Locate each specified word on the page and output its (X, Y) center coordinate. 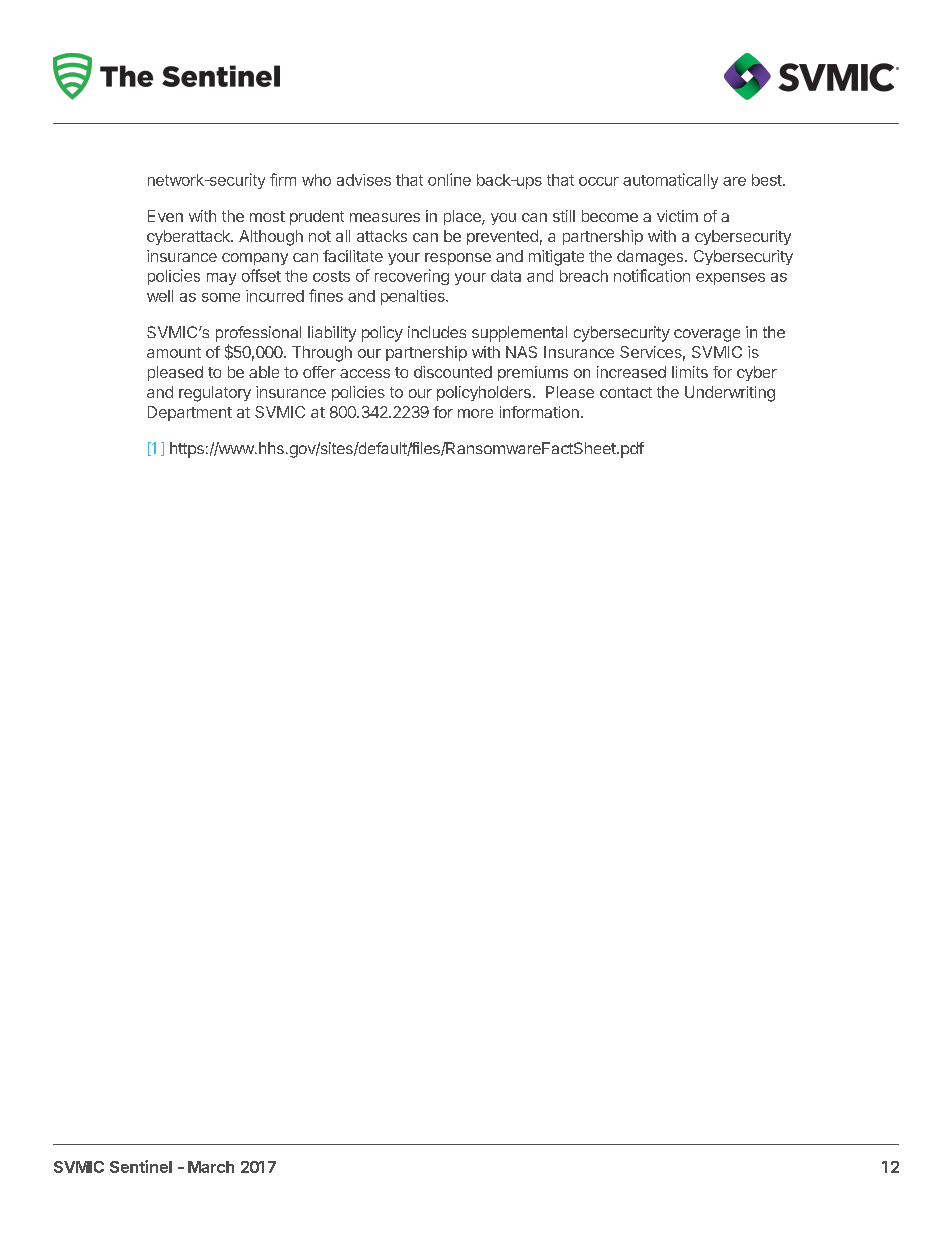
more (475, 413)
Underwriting (730, 394)
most (267, 216)
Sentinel (141, 1166)
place (463, 217)
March (211, 1167)
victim (677, 216)
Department (190, 413)
